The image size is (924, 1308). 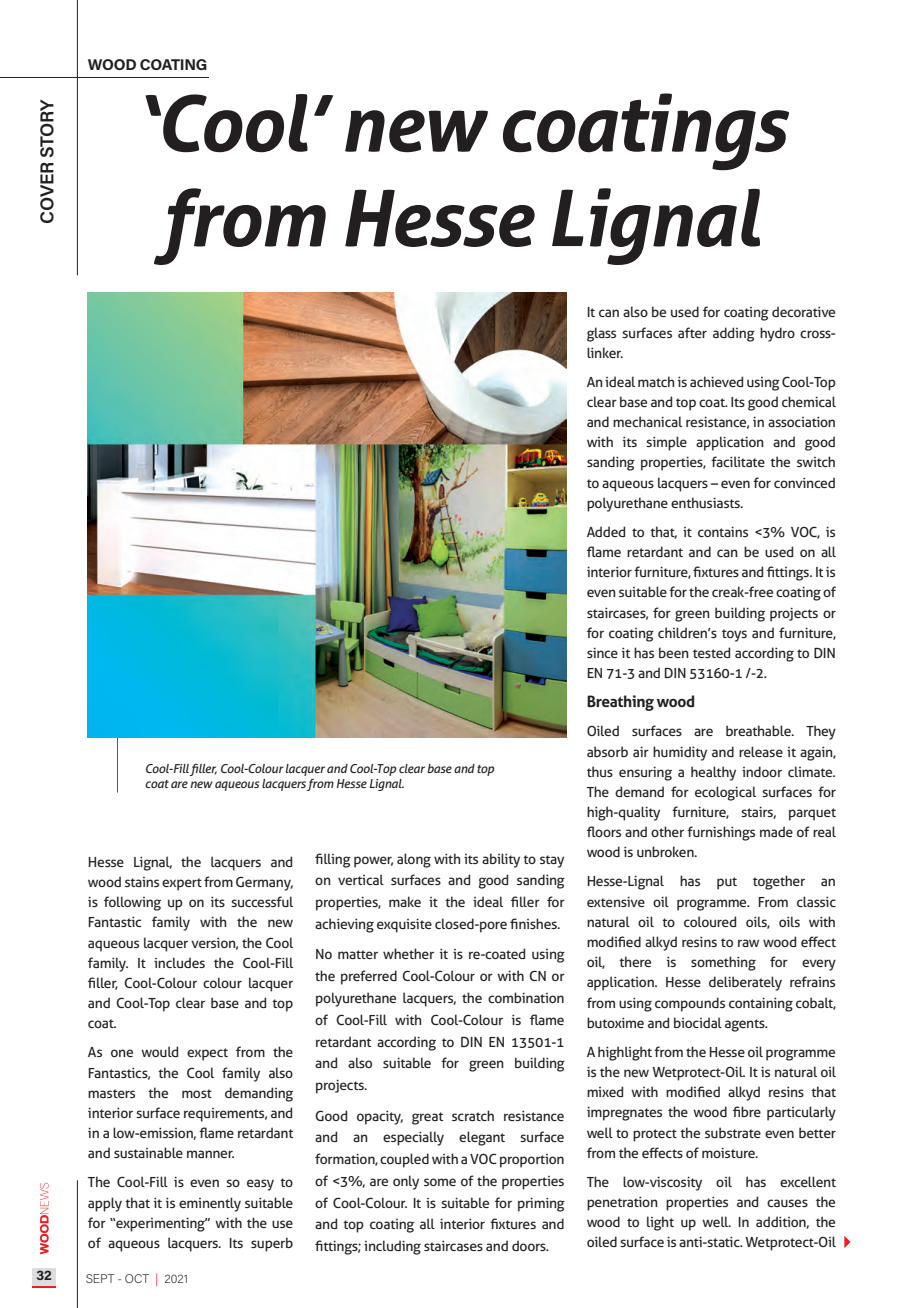 I want to click on OCT, so click(x=137, y=1278).
